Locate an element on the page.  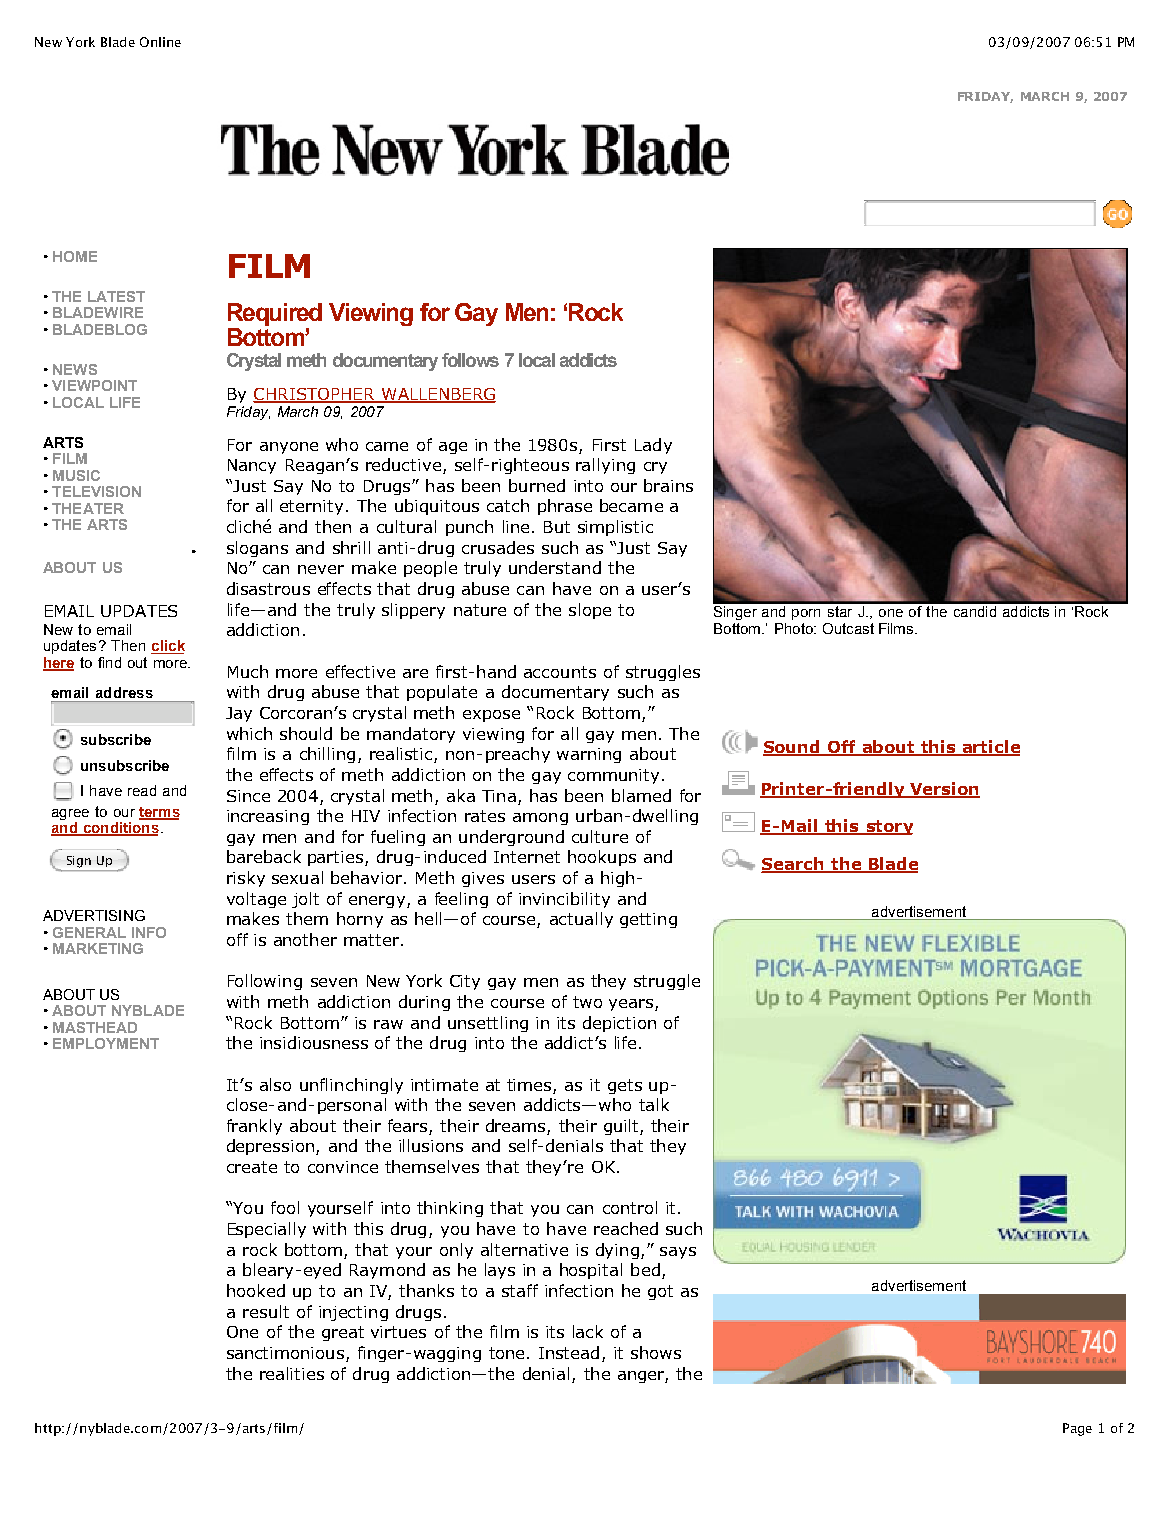
culture is located at coordinates (600, 836).
